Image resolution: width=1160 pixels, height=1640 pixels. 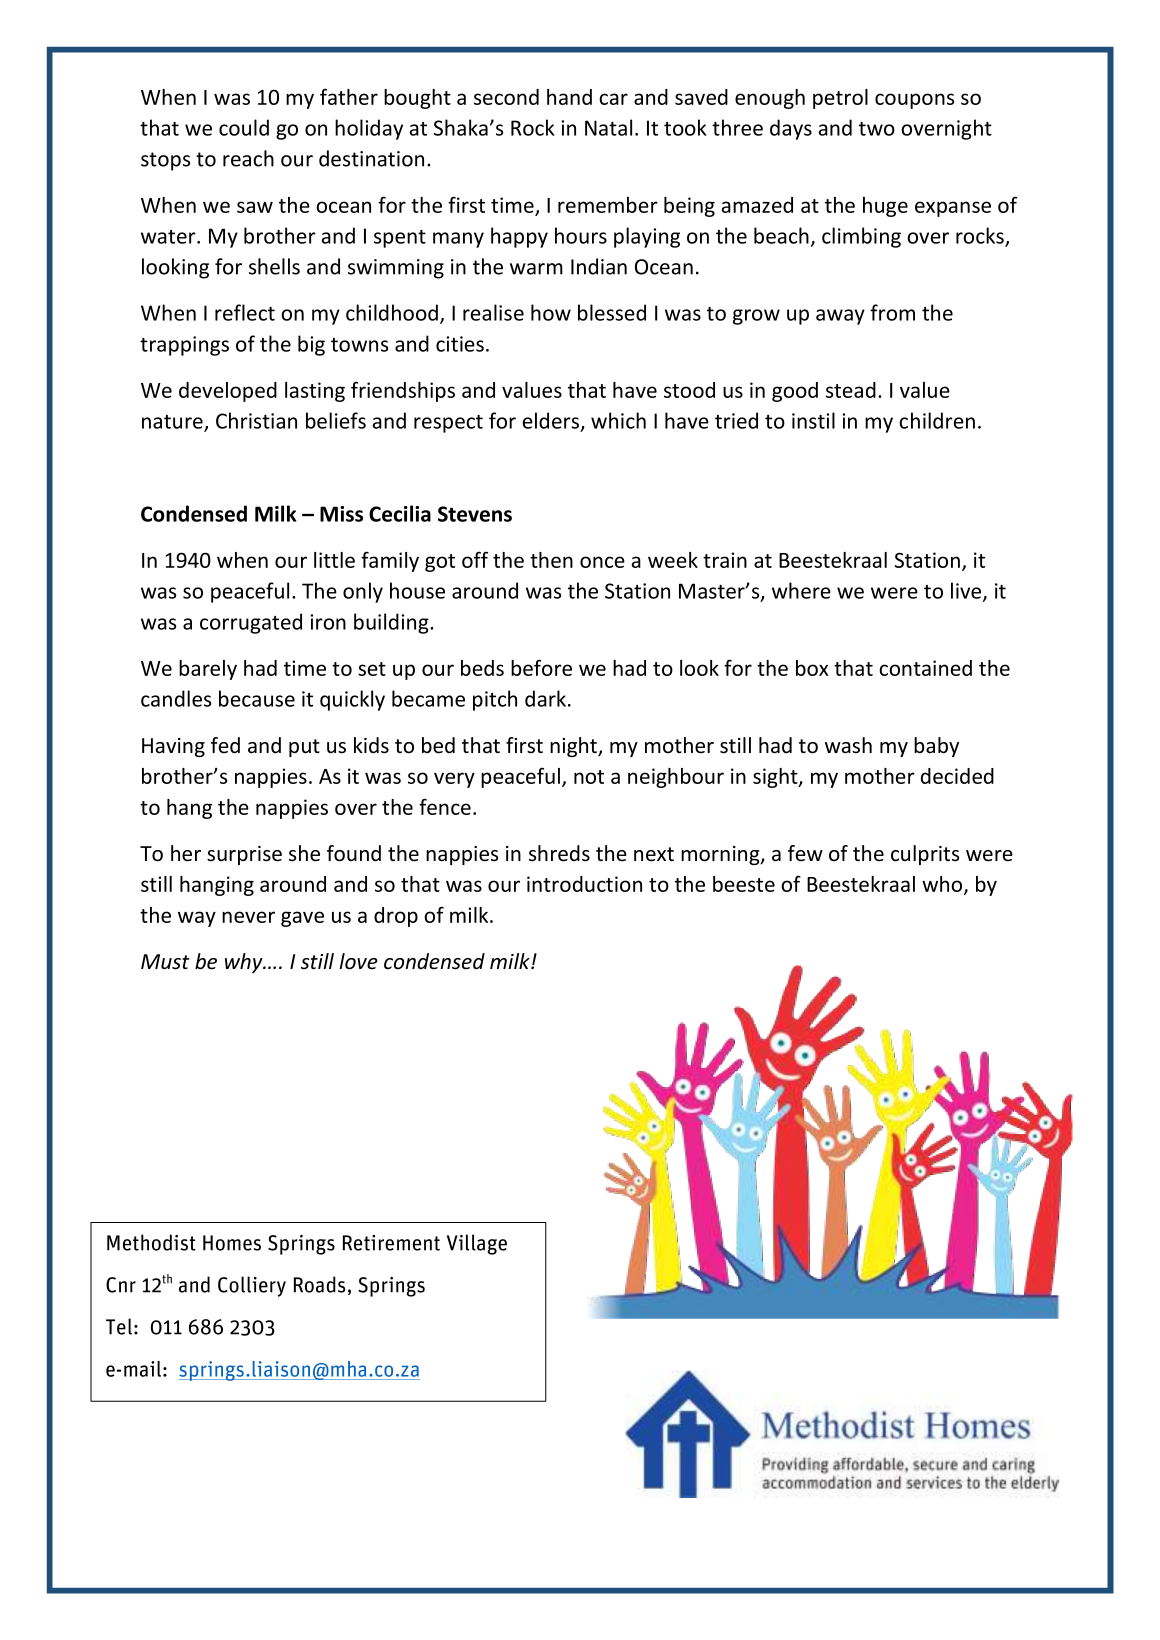 What do you see at coordinates (801, 590) in the document?
I see `where` at bounding box center [801, 590].
